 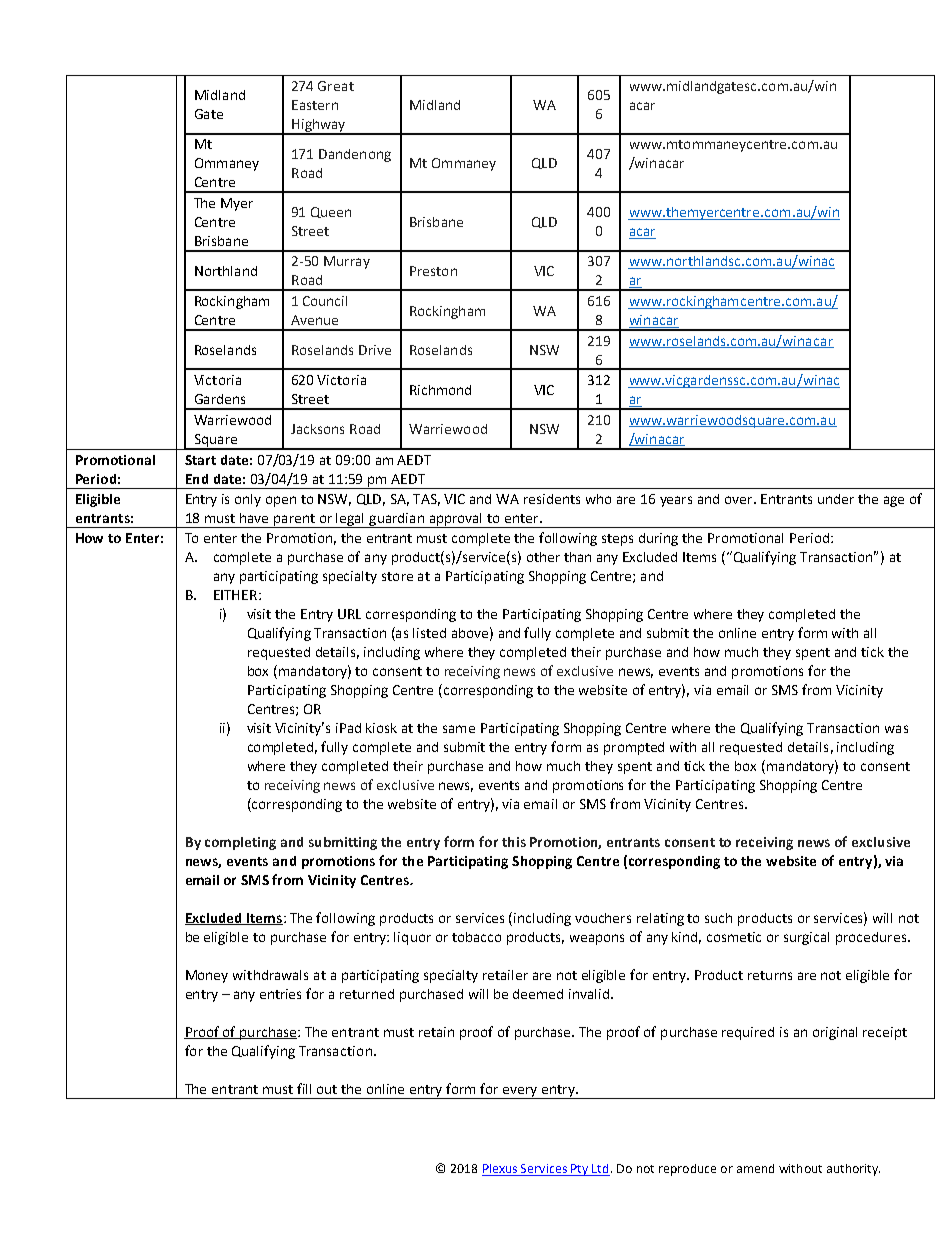 I want to click on Eastern, so click(x=315, y=105).
